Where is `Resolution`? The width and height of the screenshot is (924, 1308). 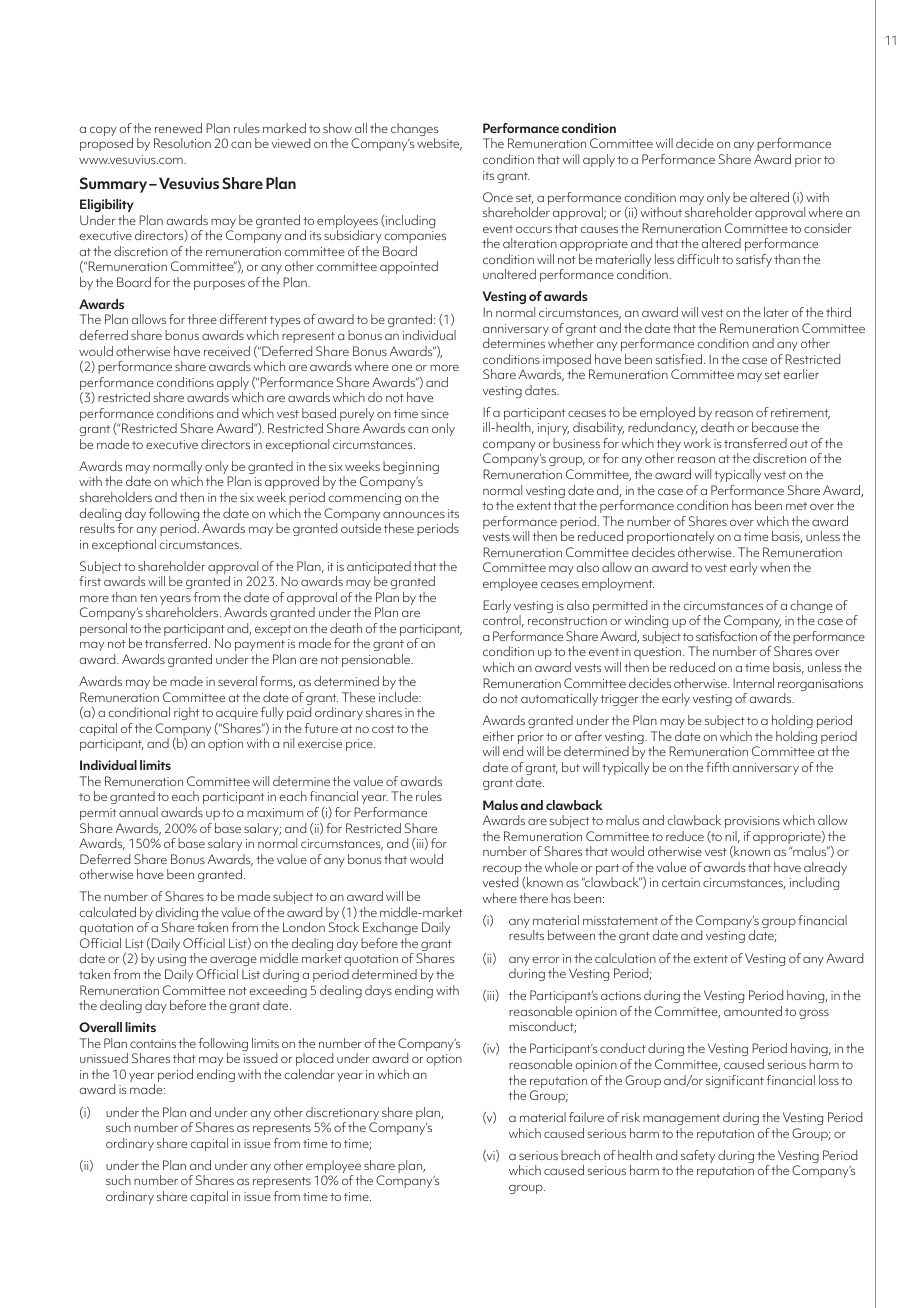
Resolution is located at coordinates (182, 143).
